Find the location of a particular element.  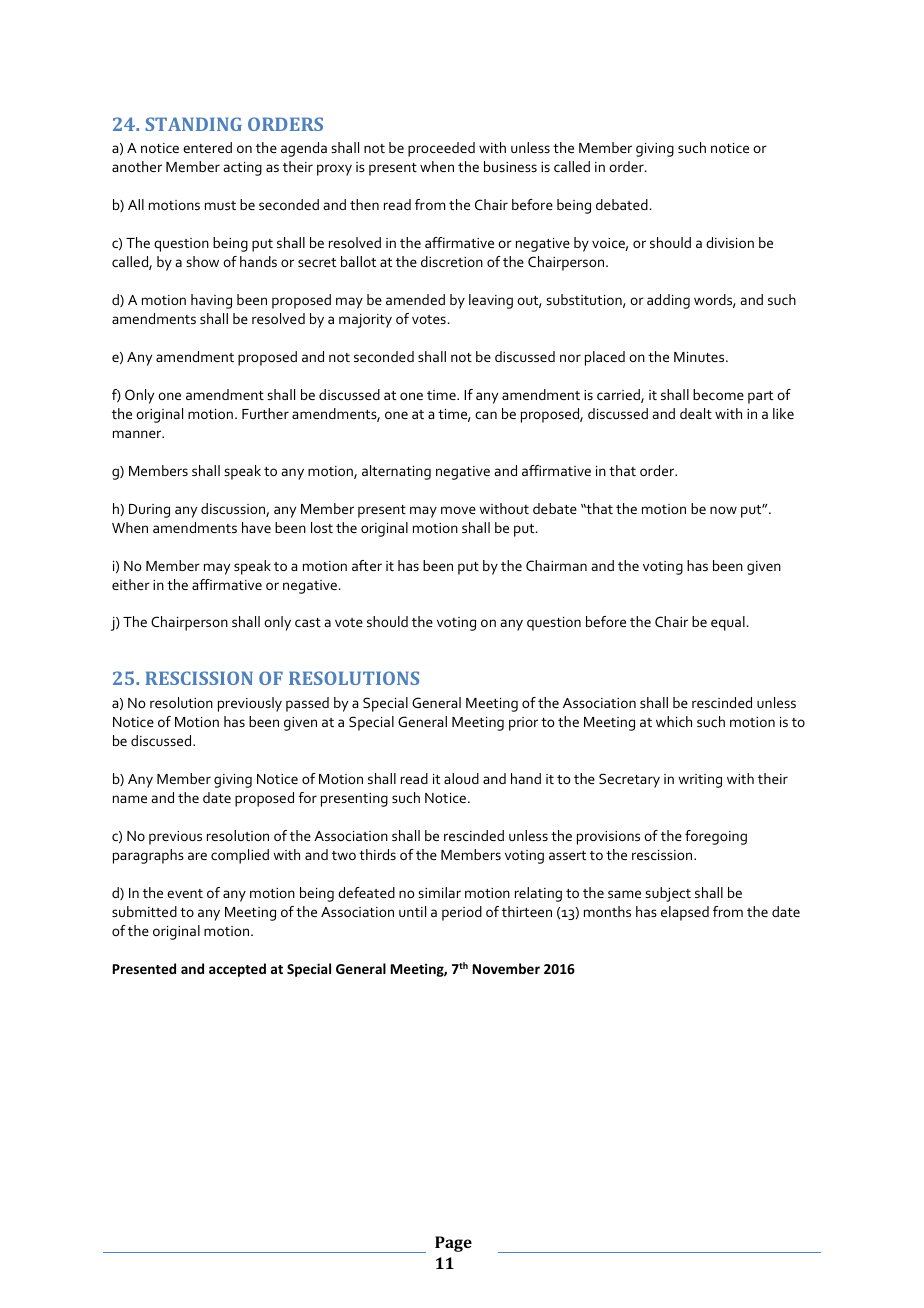

Page is located at coordinates (453, 1244).
